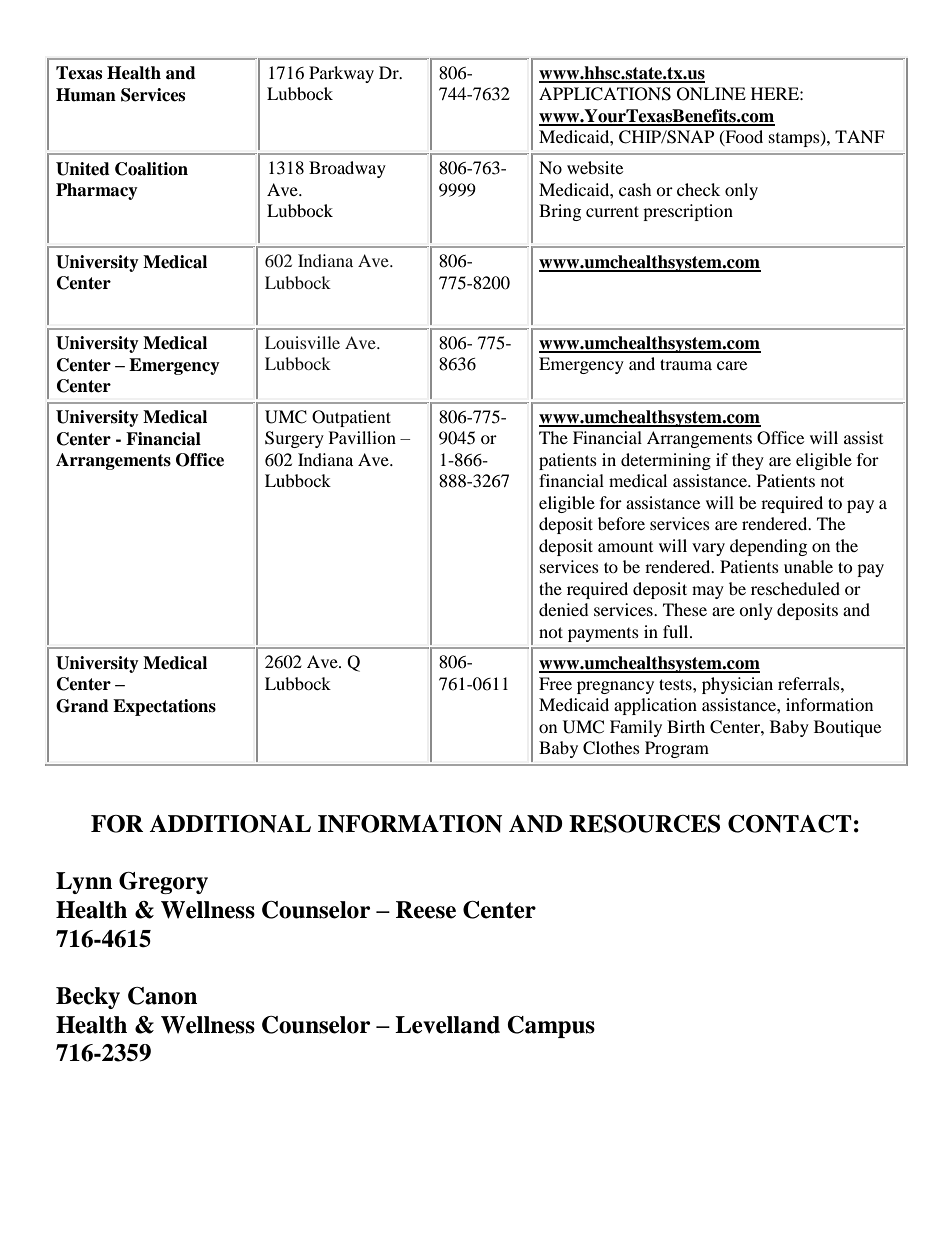 The width and height of the screenshot is (952, 1233). I want to click on depending, so click(768, 547).
